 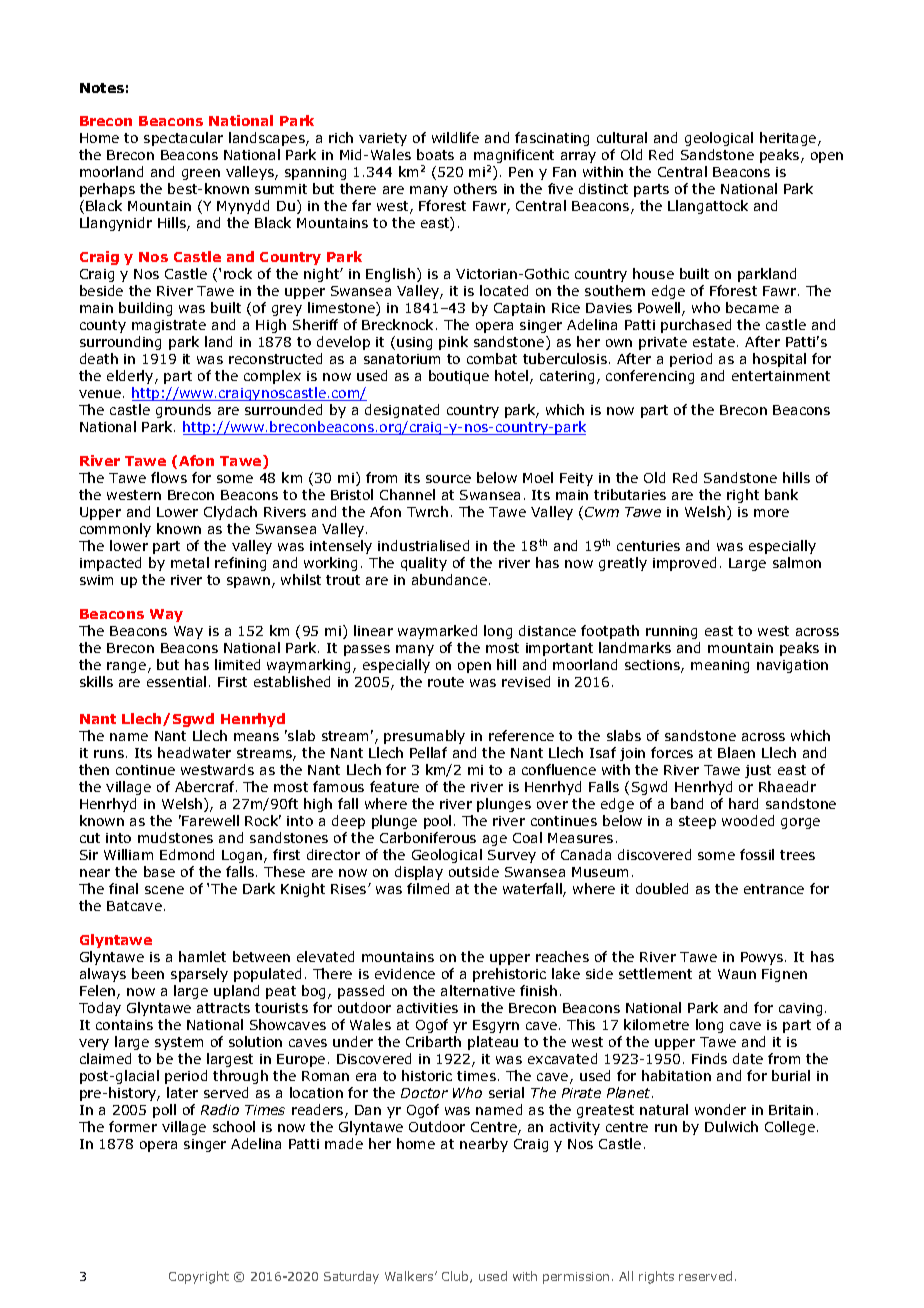 I want to click on band, so click(x=687, y=803).
